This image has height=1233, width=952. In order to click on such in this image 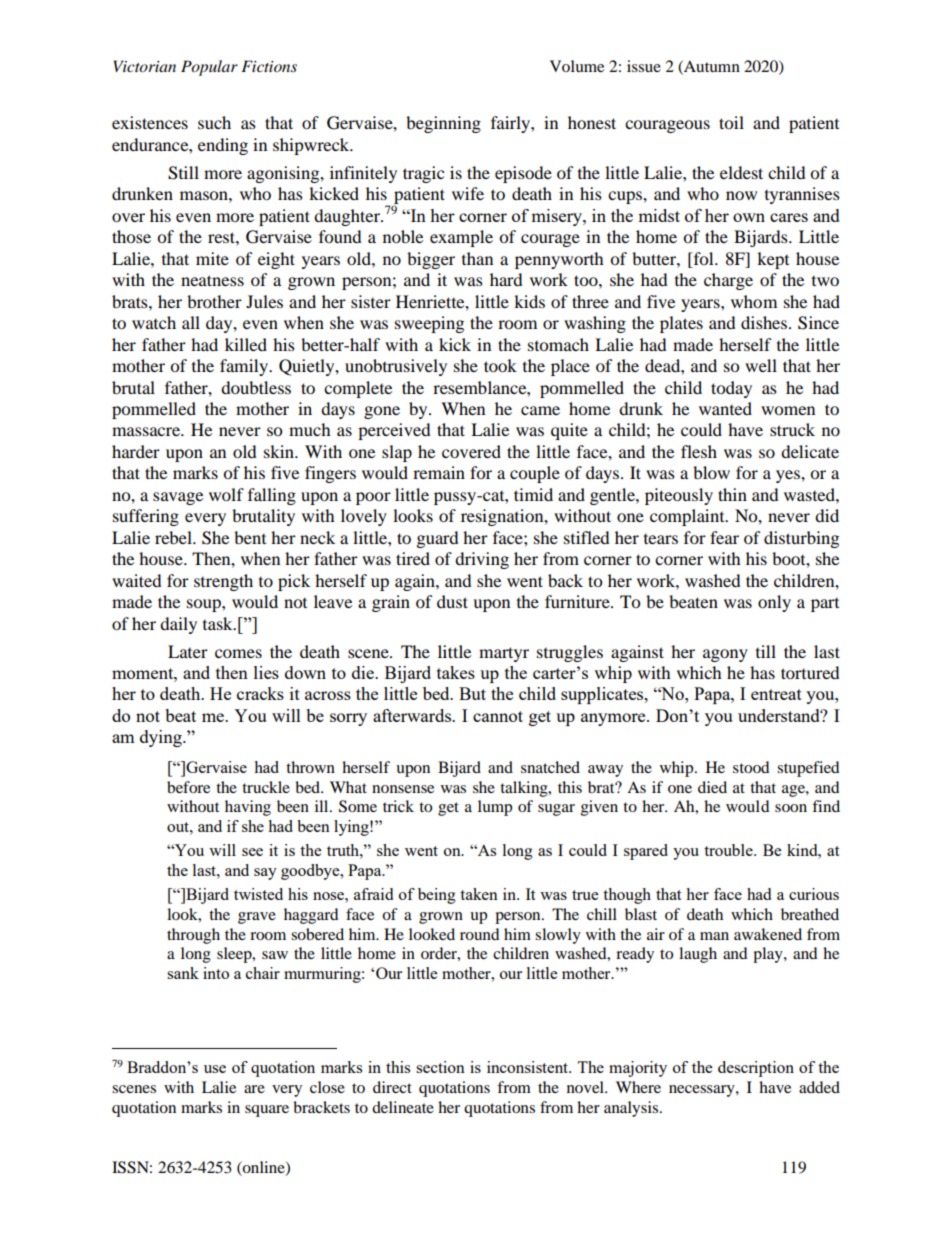, I will do `click(214, 122)`.
